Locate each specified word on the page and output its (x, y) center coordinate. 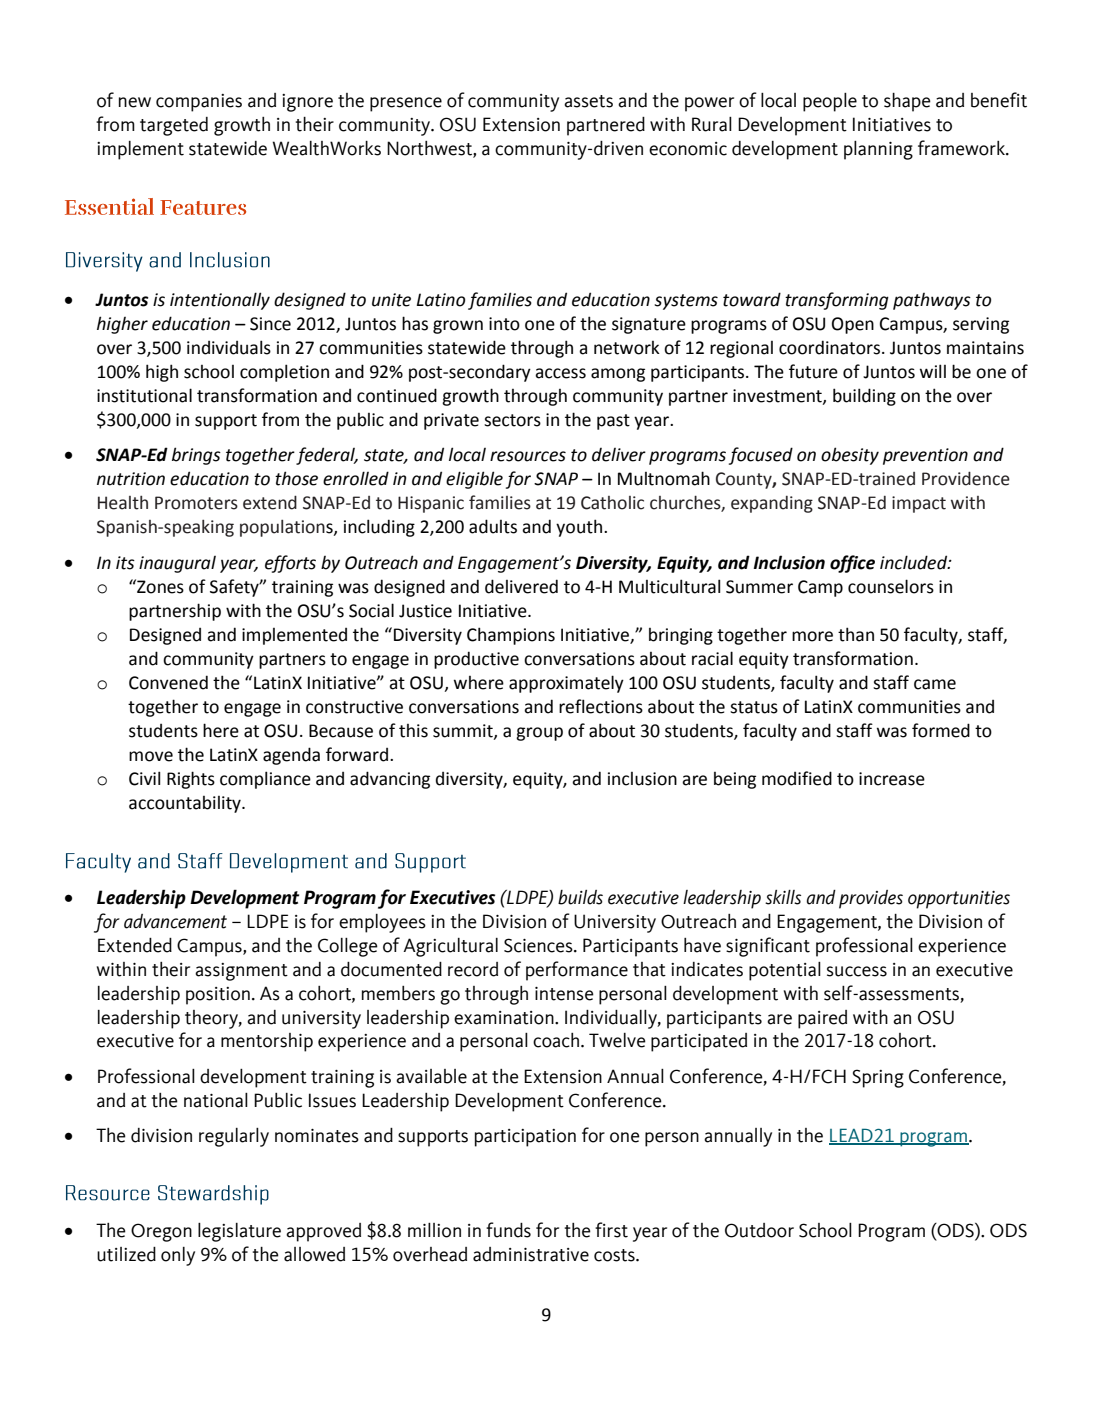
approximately (566, 684)
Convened (168, 682)
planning (878, 150)
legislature (239, 1232)
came (935, 684)
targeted (174, 126)
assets (588, 101)
